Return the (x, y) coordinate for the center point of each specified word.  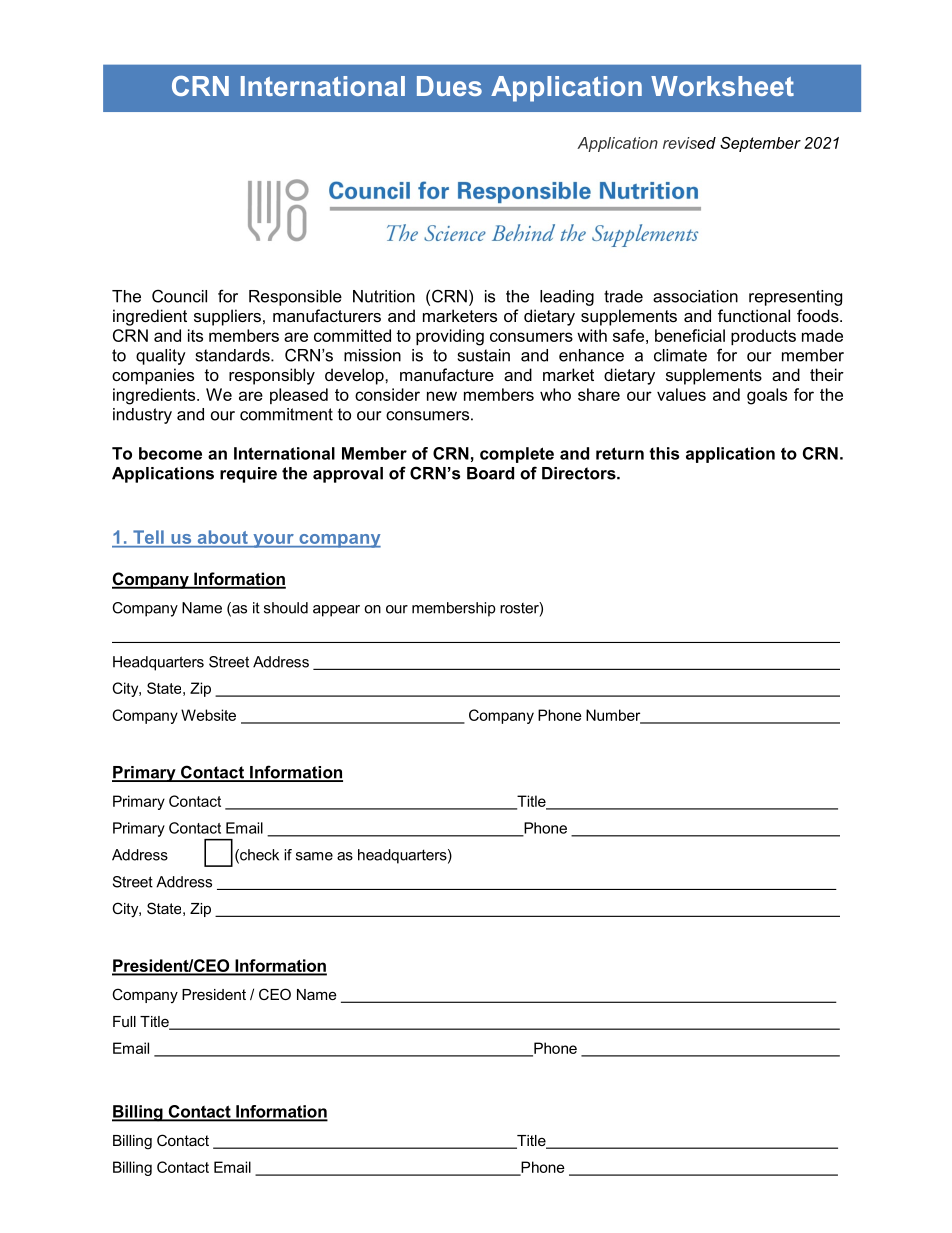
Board (490, 473)
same (314, 856)
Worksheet (722, 86)
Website (208, 715)
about (222, 537)
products (763, 337)
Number (614, 716)
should (286, 608)
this (664, 453)
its (195, 335)
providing (450, 337)
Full (124, 1021)
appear (336, 611)
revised (689, 143)
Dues (449, 86)
